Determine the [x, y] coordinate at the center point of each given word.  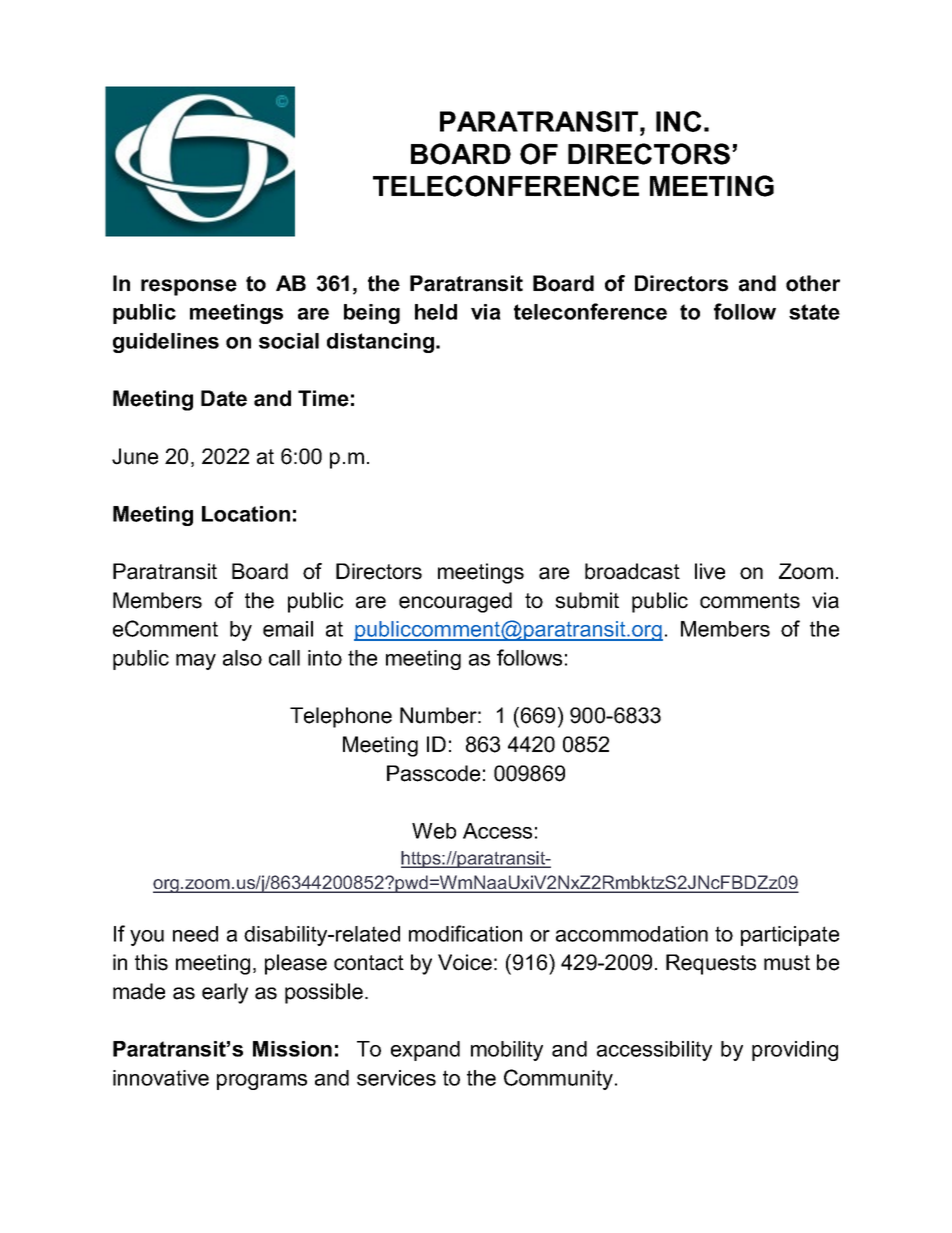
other [813, 283]
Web [434, 831]
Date [224, 398]
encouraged [455, 602]
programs [262, 1082]
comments [750, 601]
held [436, 312]
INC [678, 121]
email [288, 629]
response [189, 287]
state [814, 312]
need [195, 934]
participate [790, 936]
